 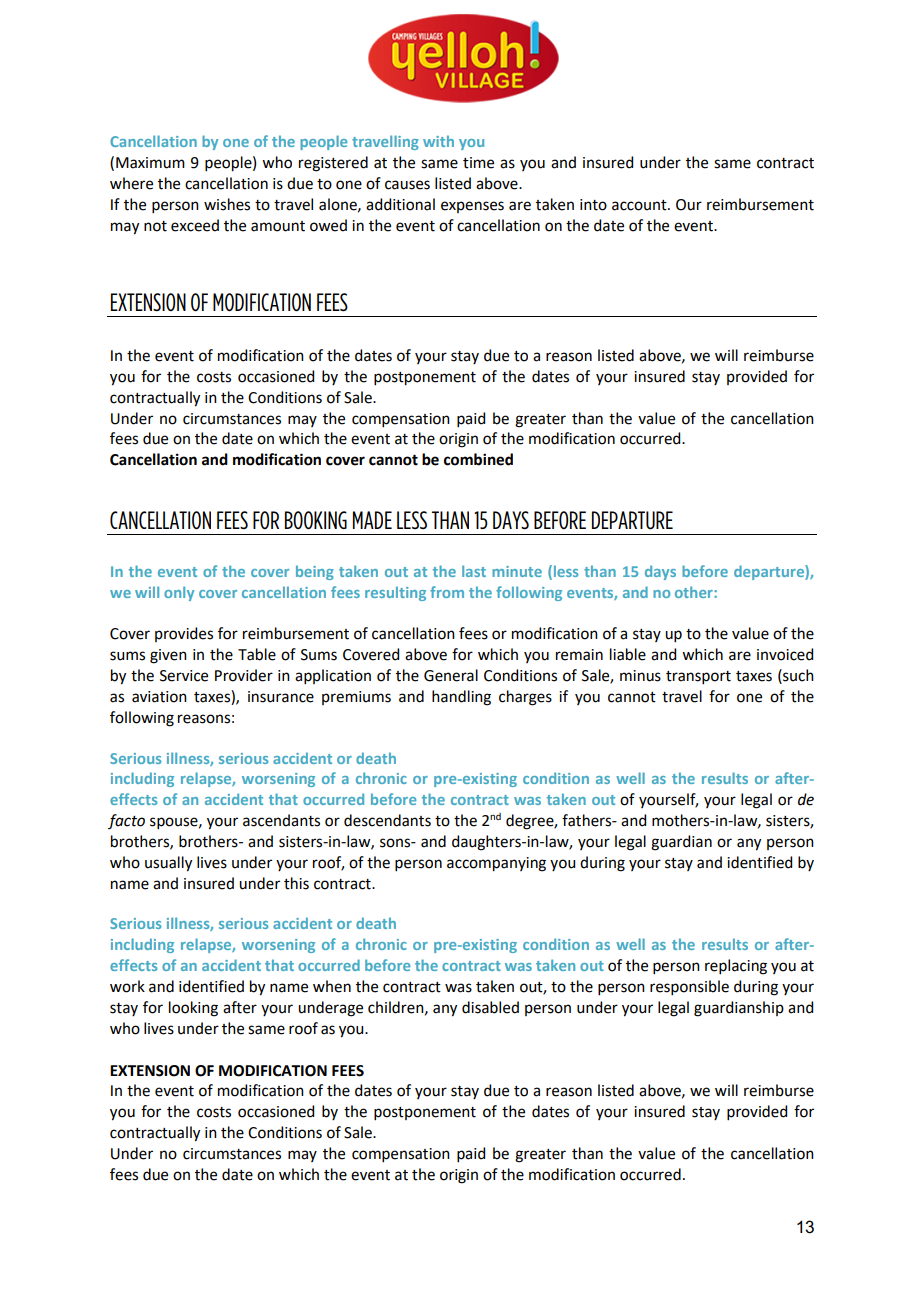 What do you see at coordinates (640, 205) in the document?
I see `account` at bounding box center [640, 205].
